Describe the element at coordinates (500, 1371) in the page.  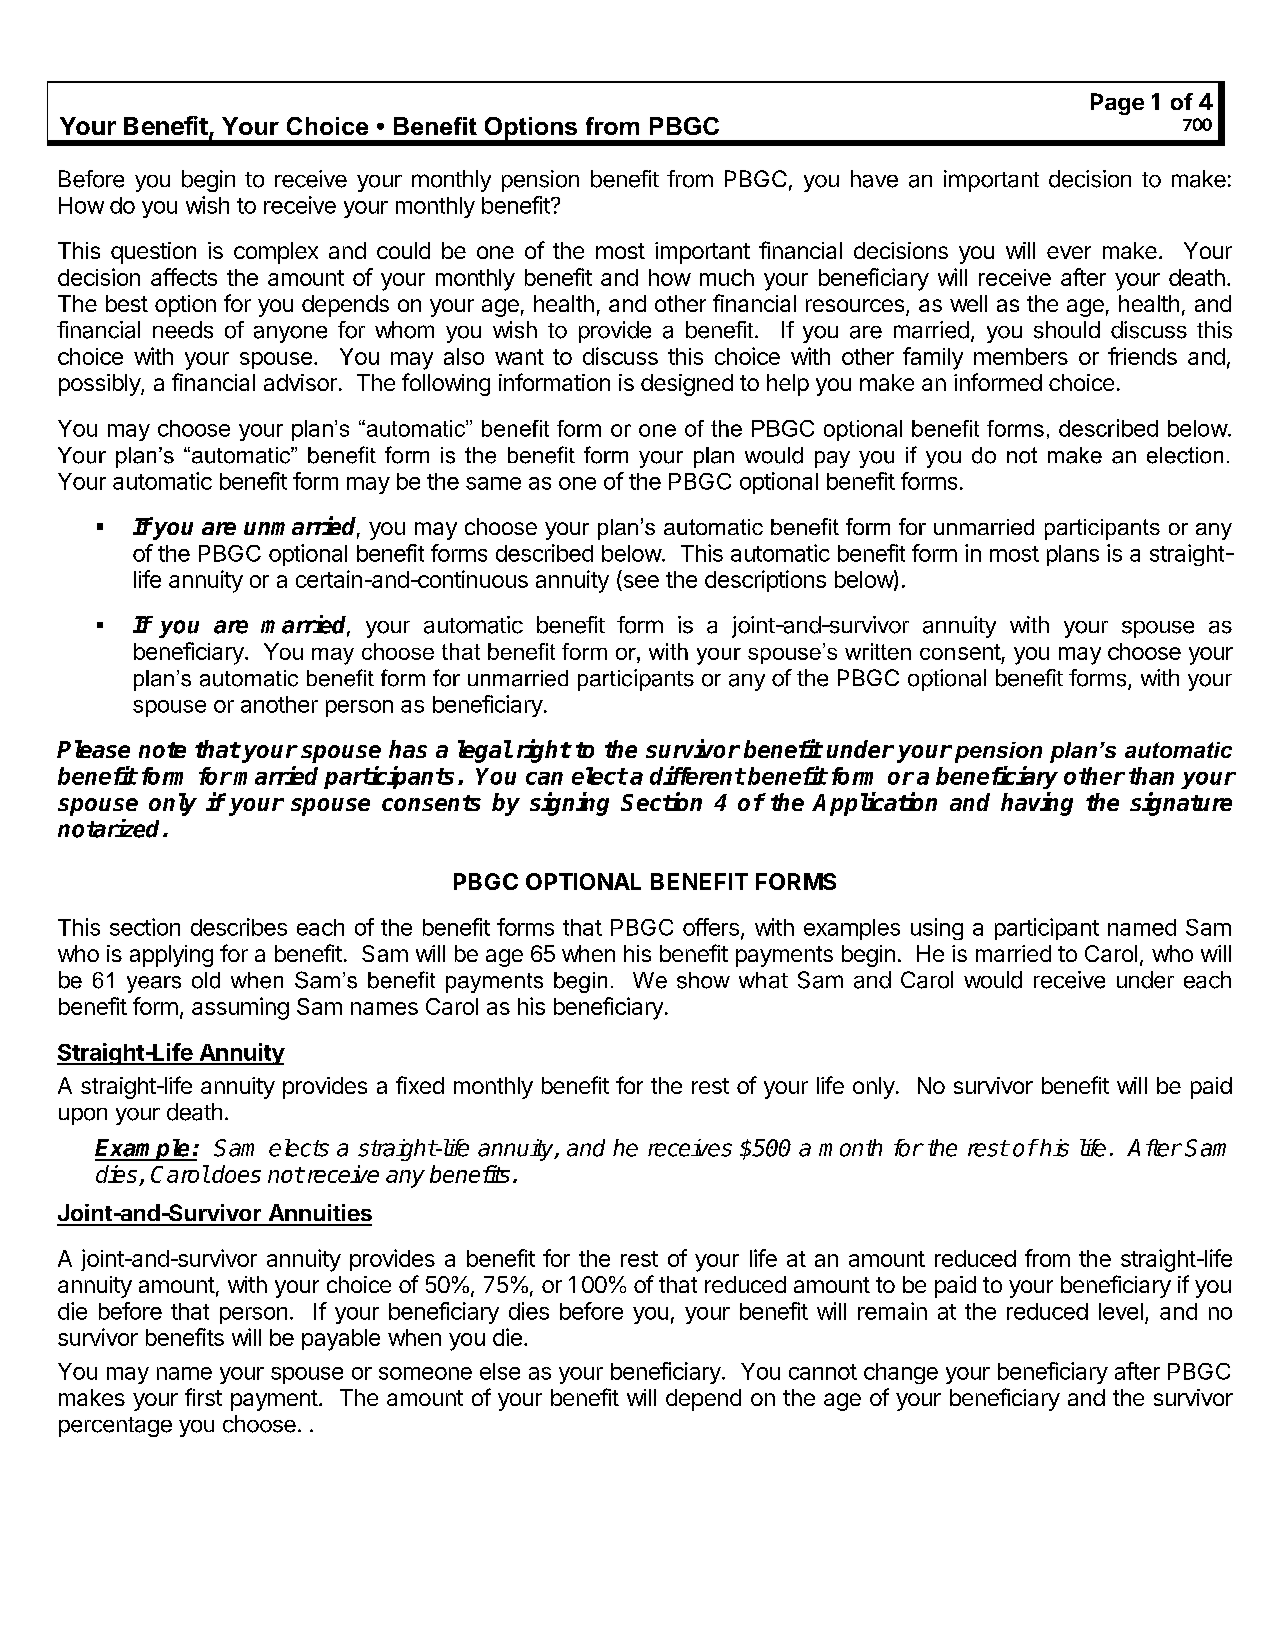
I see `else` at that location.
